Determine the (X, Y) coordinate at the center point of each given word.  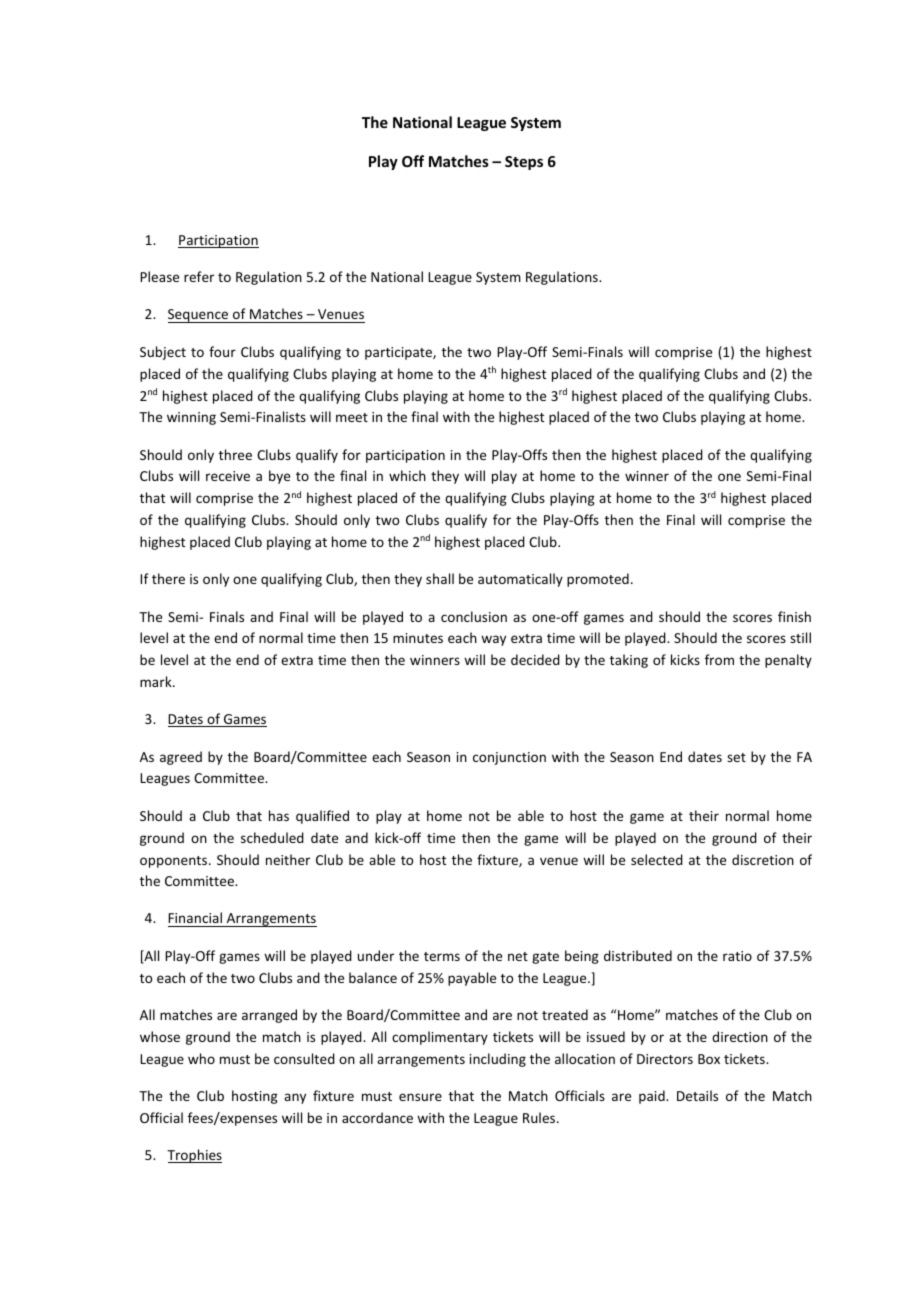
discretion (763, 859)
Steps (524, 163)
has (279, 815)
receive (228, 476)
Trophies (194, 1156)
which (407, 475)
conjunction (509, 758)
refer (199, 276)
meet (352, 417)
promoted (598, 580)
